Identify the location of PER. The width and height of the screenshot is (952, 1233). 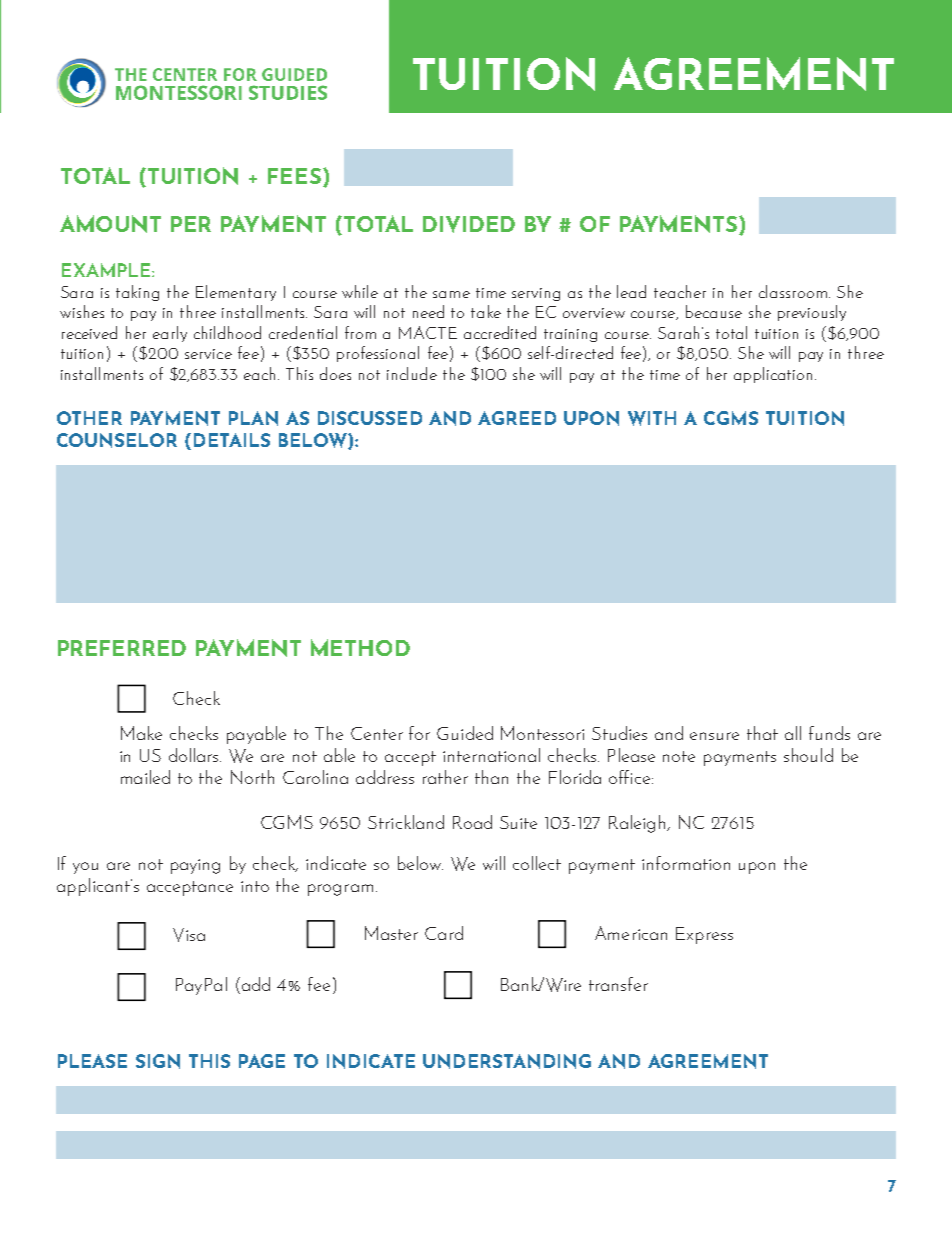
(191, 224).
